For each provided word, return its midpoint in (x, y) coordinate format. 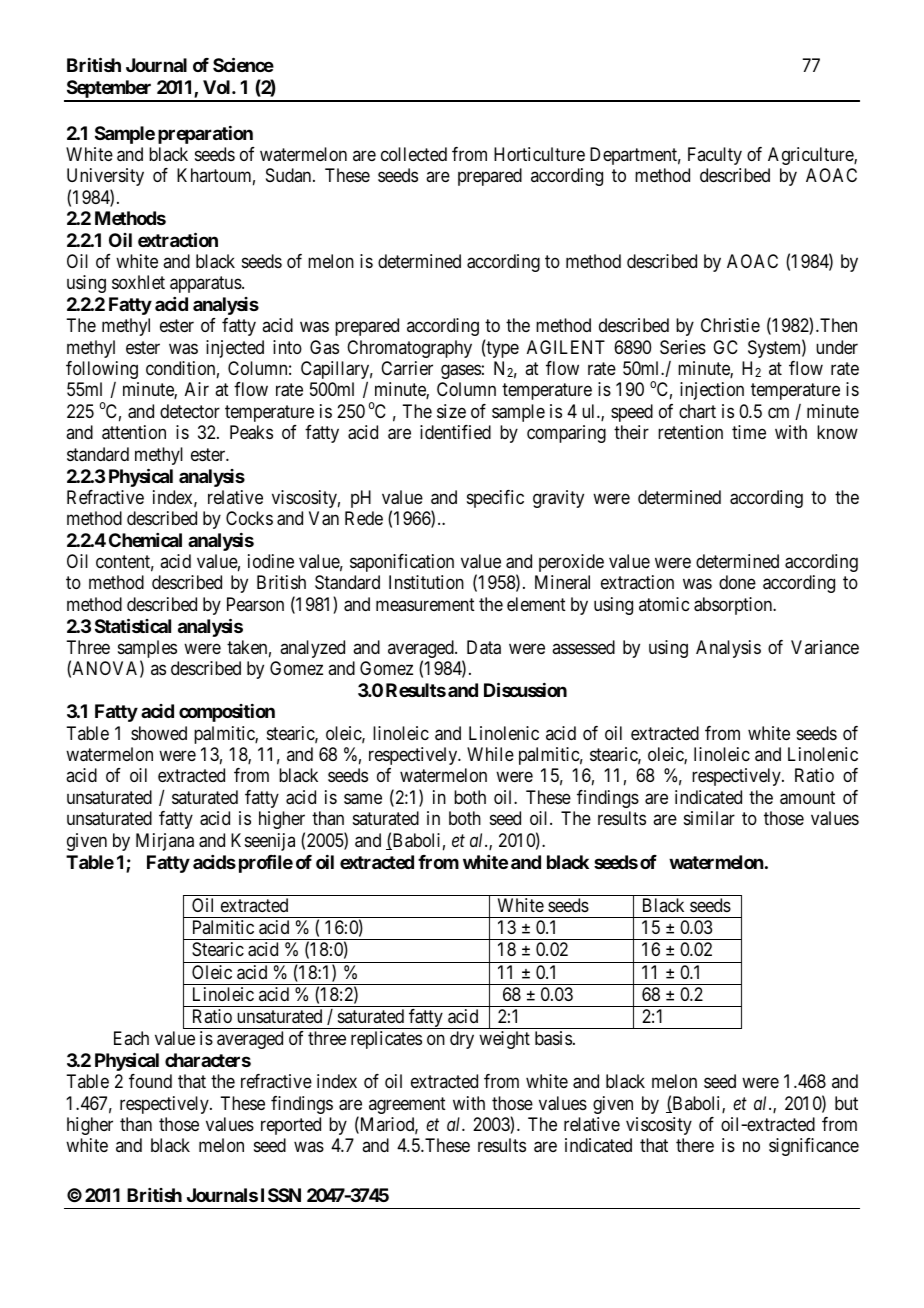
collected (414, 154)
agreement (407, 1105)
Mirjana (165, 842)
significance (814, 1147)
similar (709, 818)
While (490, 754)
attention (134, 432)
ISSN (281, 1195)
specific (495, 499)
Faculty (715, 156)
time (749, 432)
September (109, 90)
